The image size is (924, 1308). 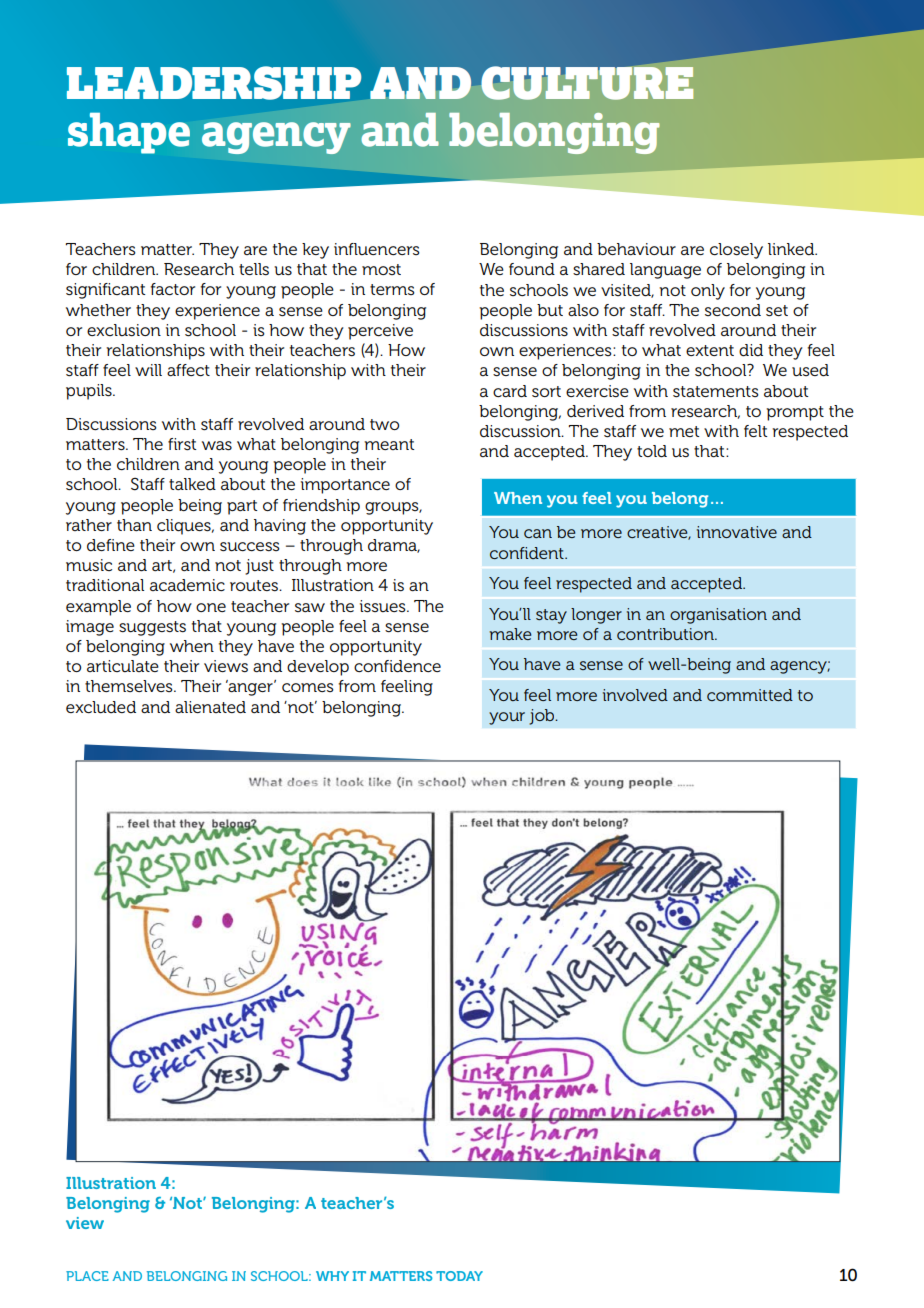 What do you see at coordinates (635, 695) in the page?
I see `involved` at bounding box center [635, 695].
